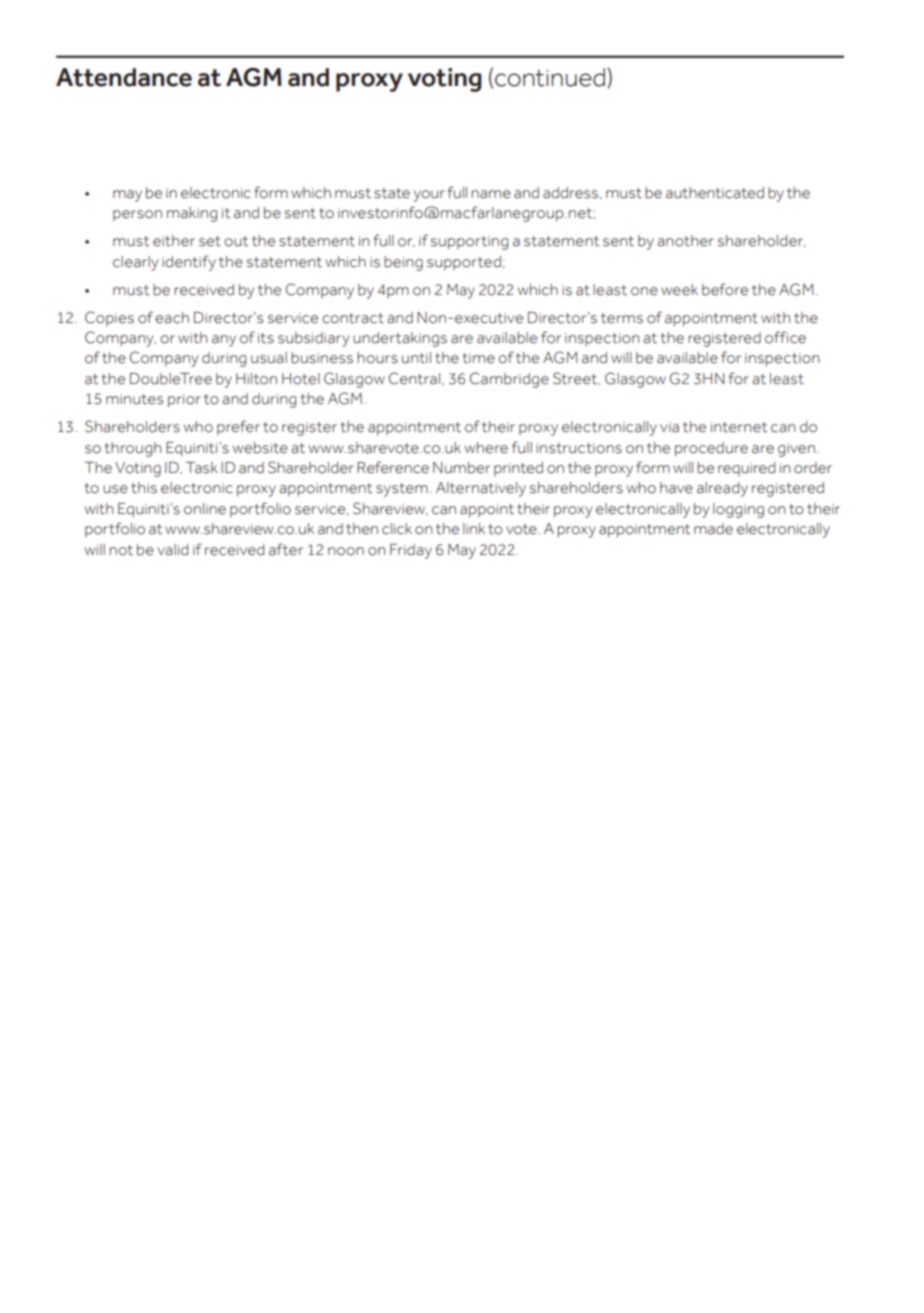  What do you see at coordinates (713, 529) in the screenshot?
I see `made` at bounding box center [713, 529].
